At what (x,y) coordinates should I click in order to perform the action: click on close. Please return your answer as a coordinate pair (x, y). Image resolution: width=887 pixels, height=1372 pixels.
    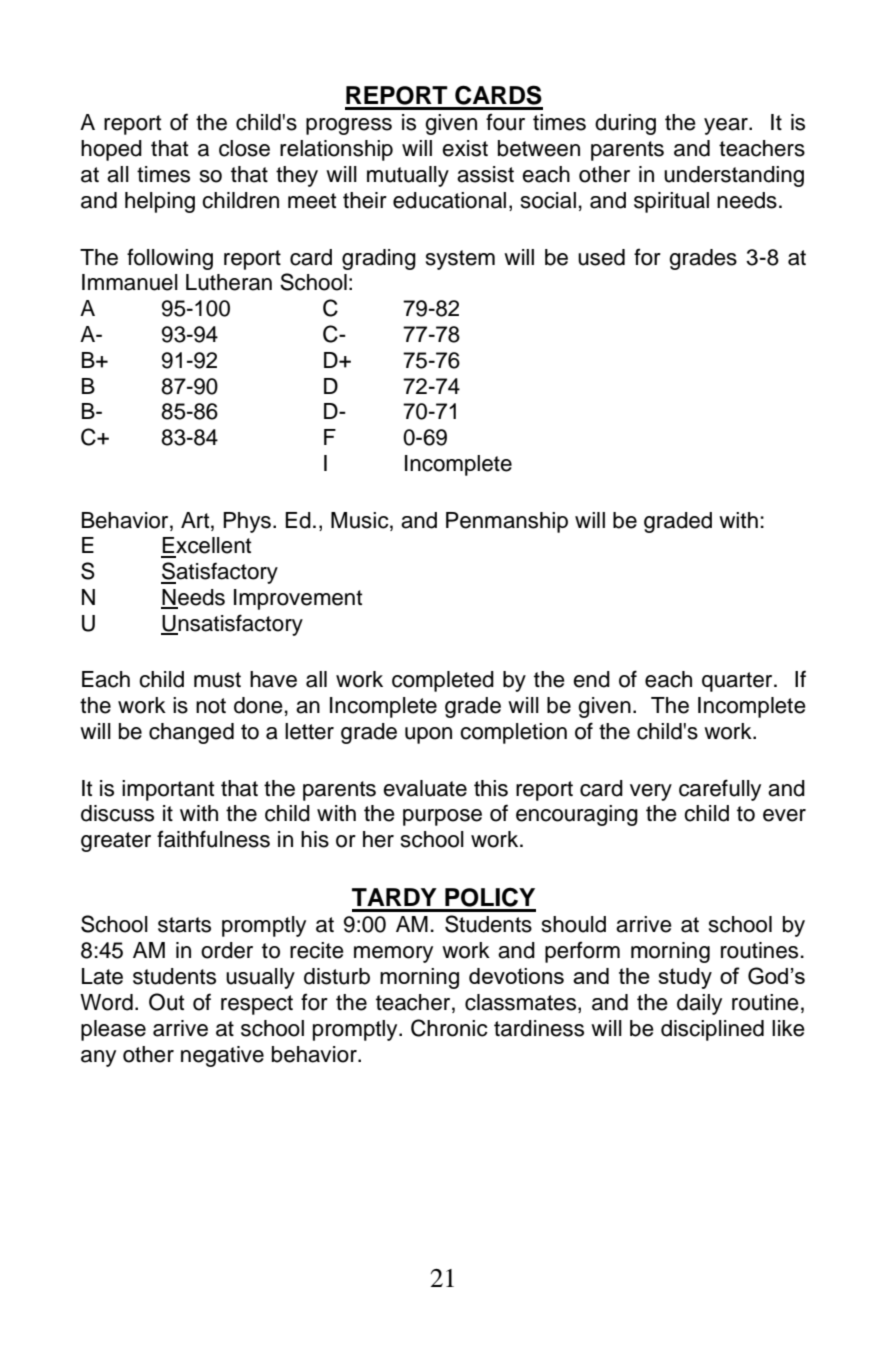
    Looking at the image, I should click on (244, 148).
